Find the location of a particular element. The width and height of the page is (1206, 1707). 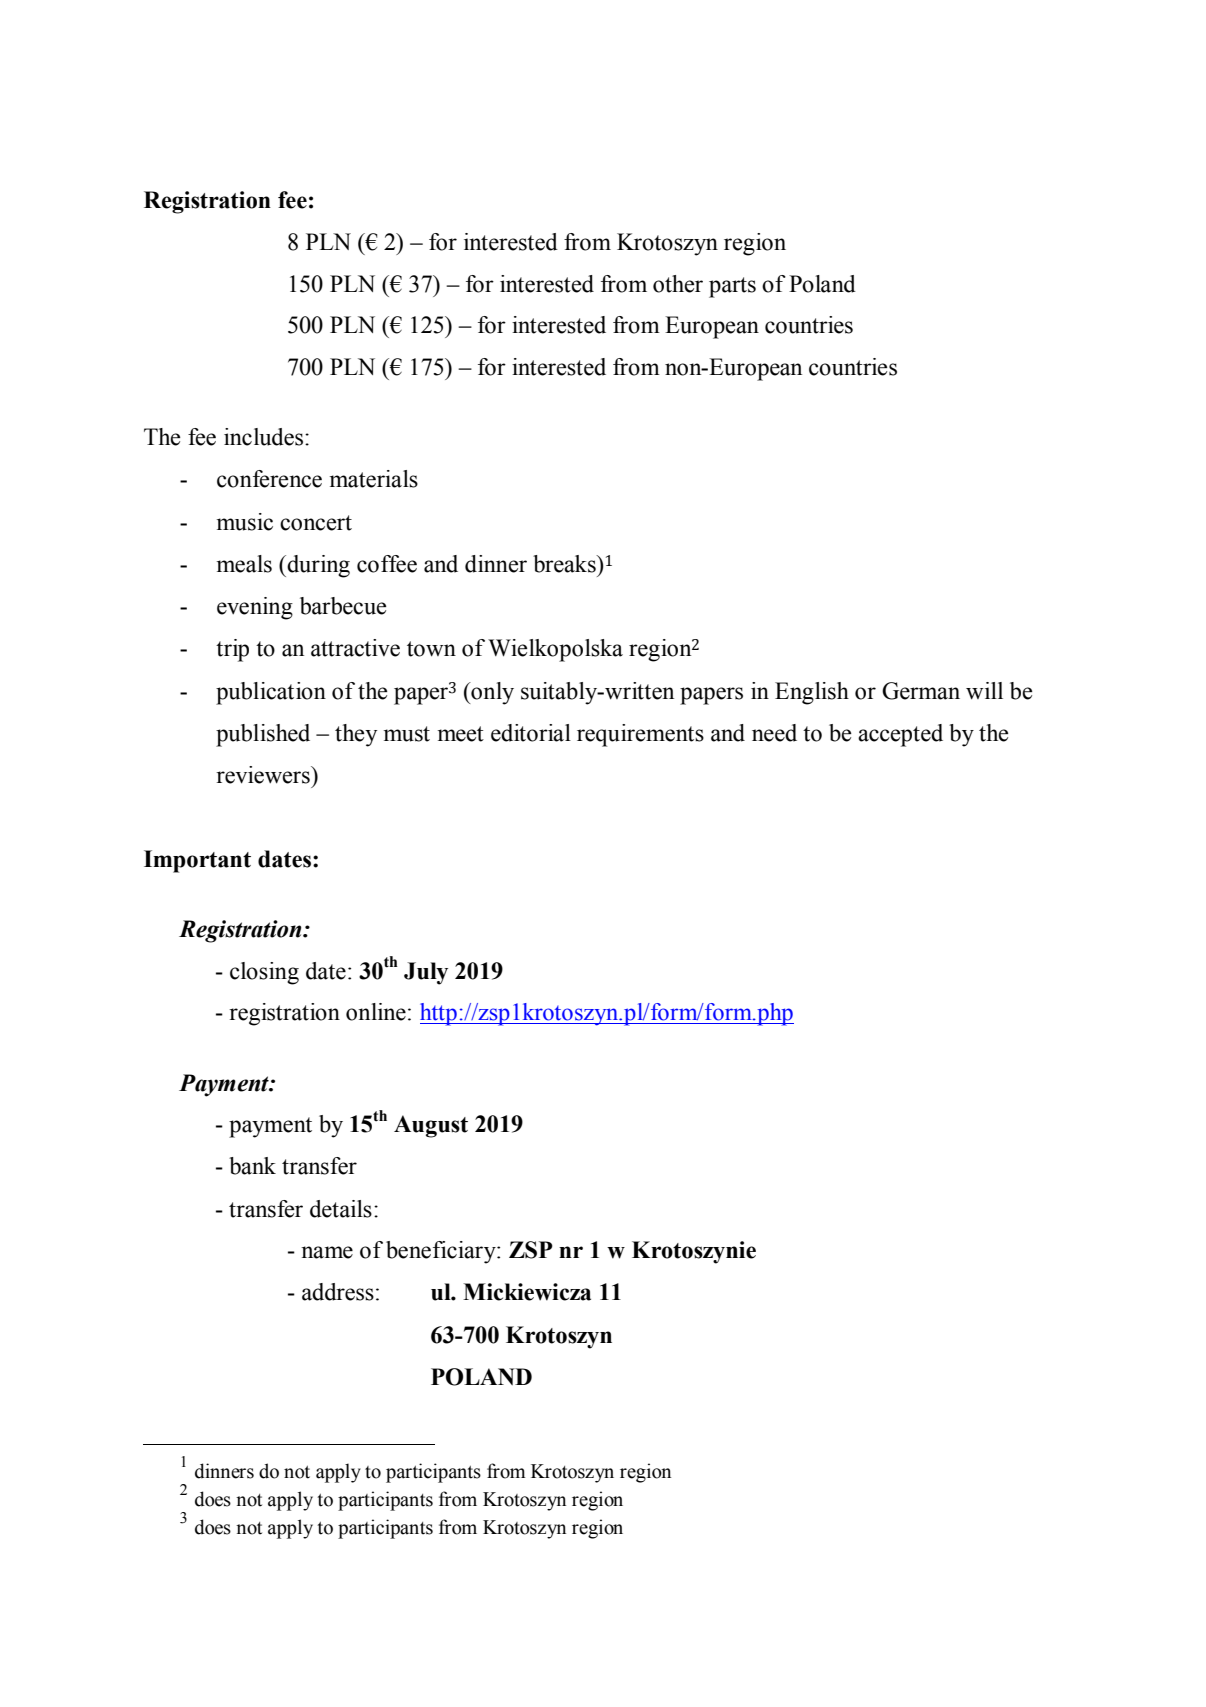

includes is located at coordinates (265, 437).
